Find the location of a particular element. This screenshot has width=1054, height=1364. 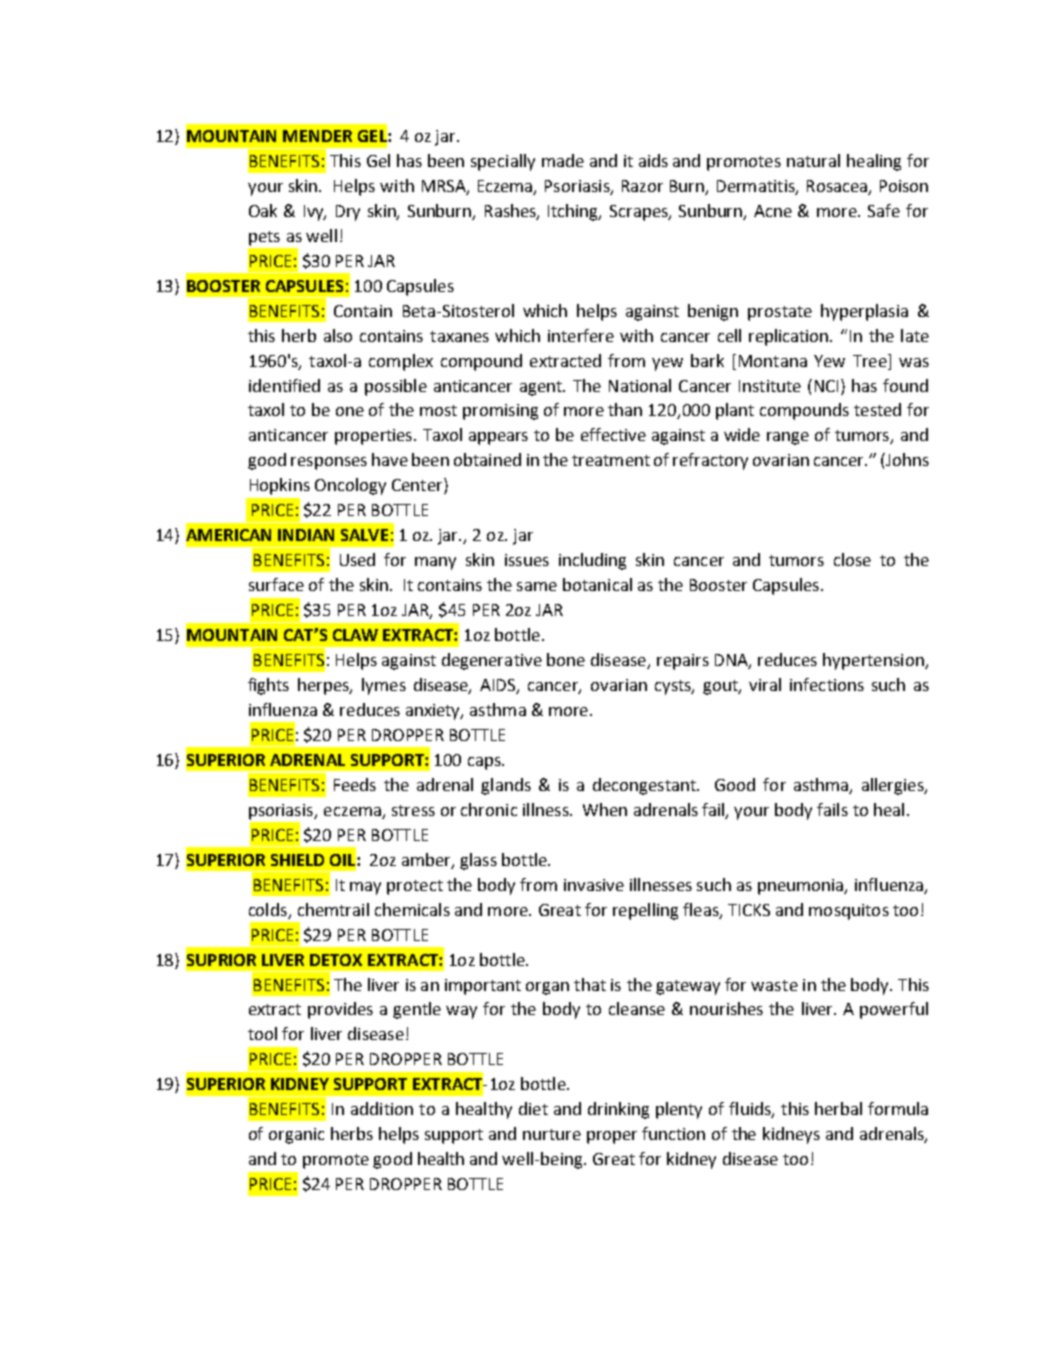

Dry is located at coordinates (348, 213).
